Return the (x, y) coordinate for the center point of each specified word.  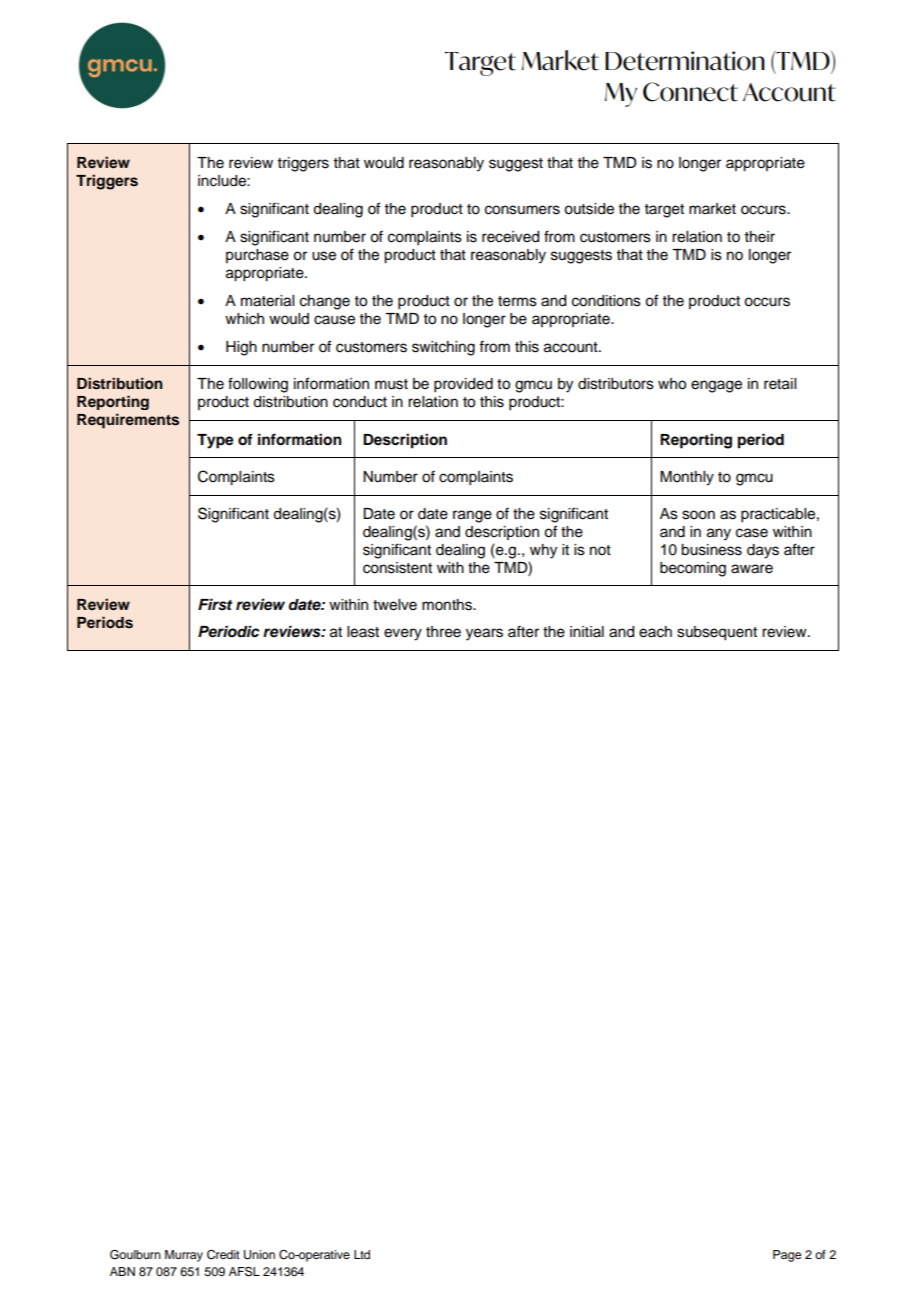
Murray (184, 1256)
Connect (690, 92)
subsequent (717, 633)
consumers (522, 210)
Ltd (362, 1254)
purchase (257, 256)
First (215, 604)
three (443, 632)
